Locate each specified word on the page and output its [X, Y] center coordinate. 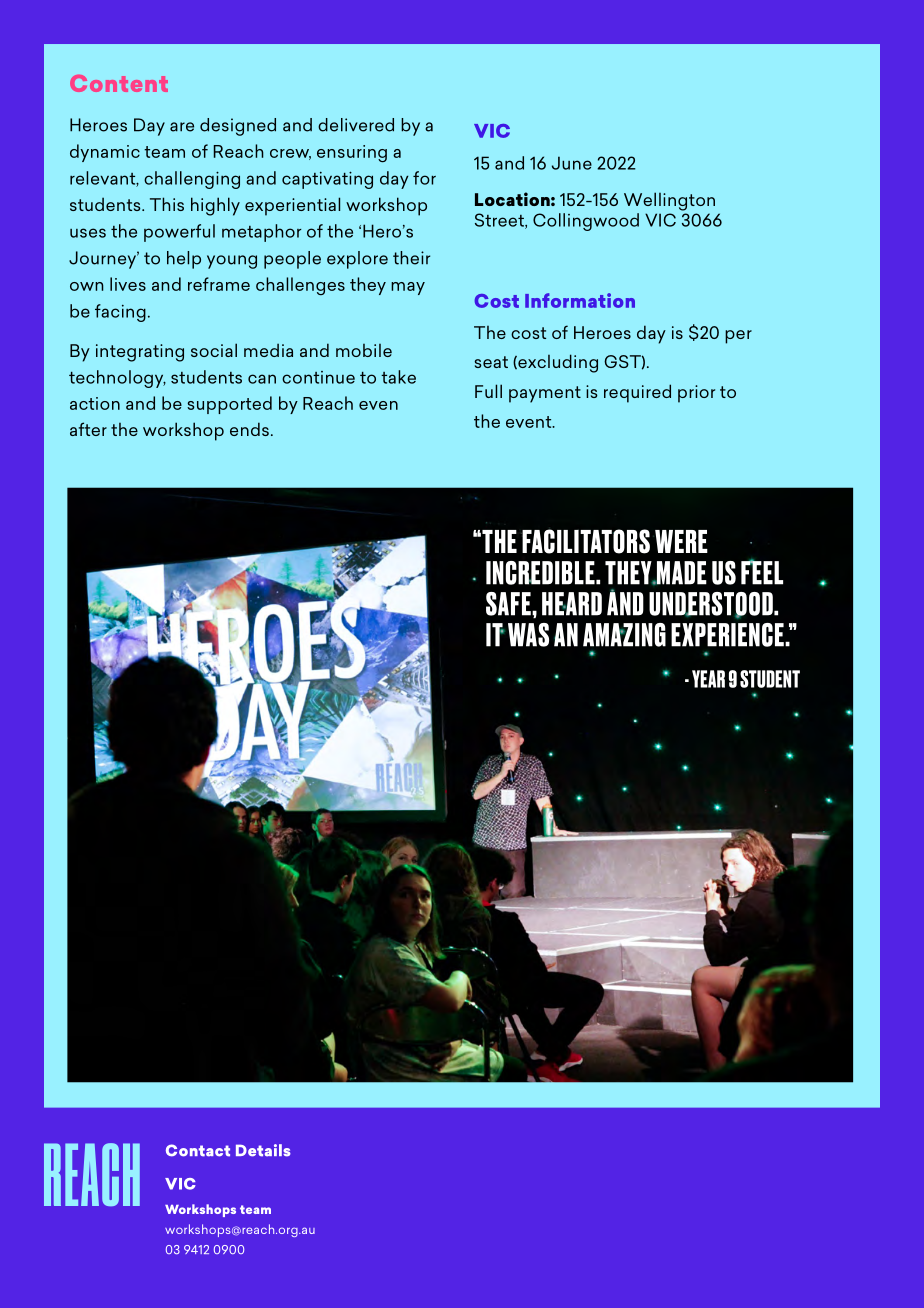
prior [696, 394]
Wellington [669, 201]
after [88, 429]
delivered [356, 125]
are [182, 127]
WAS [528, 635]
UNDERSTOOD [712, 605]
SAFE [509, 604]
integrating [140, 353]
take [398, 377]
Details [263, 1150]
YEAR [708, 679]
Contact [198, 1150]
